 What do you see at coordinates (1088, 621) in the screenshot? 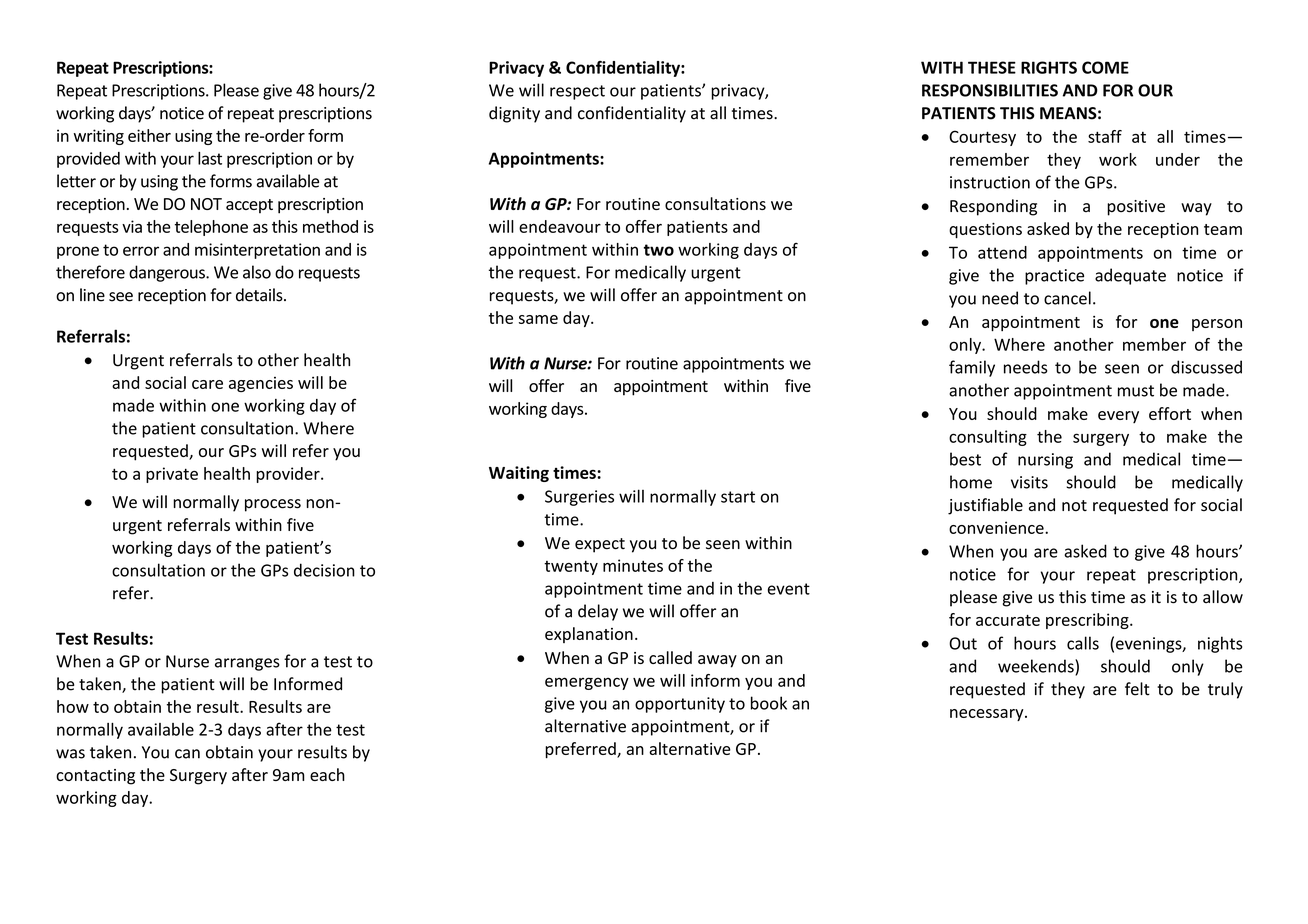
I see `prescribing` at bounding box center [1088, 621].
